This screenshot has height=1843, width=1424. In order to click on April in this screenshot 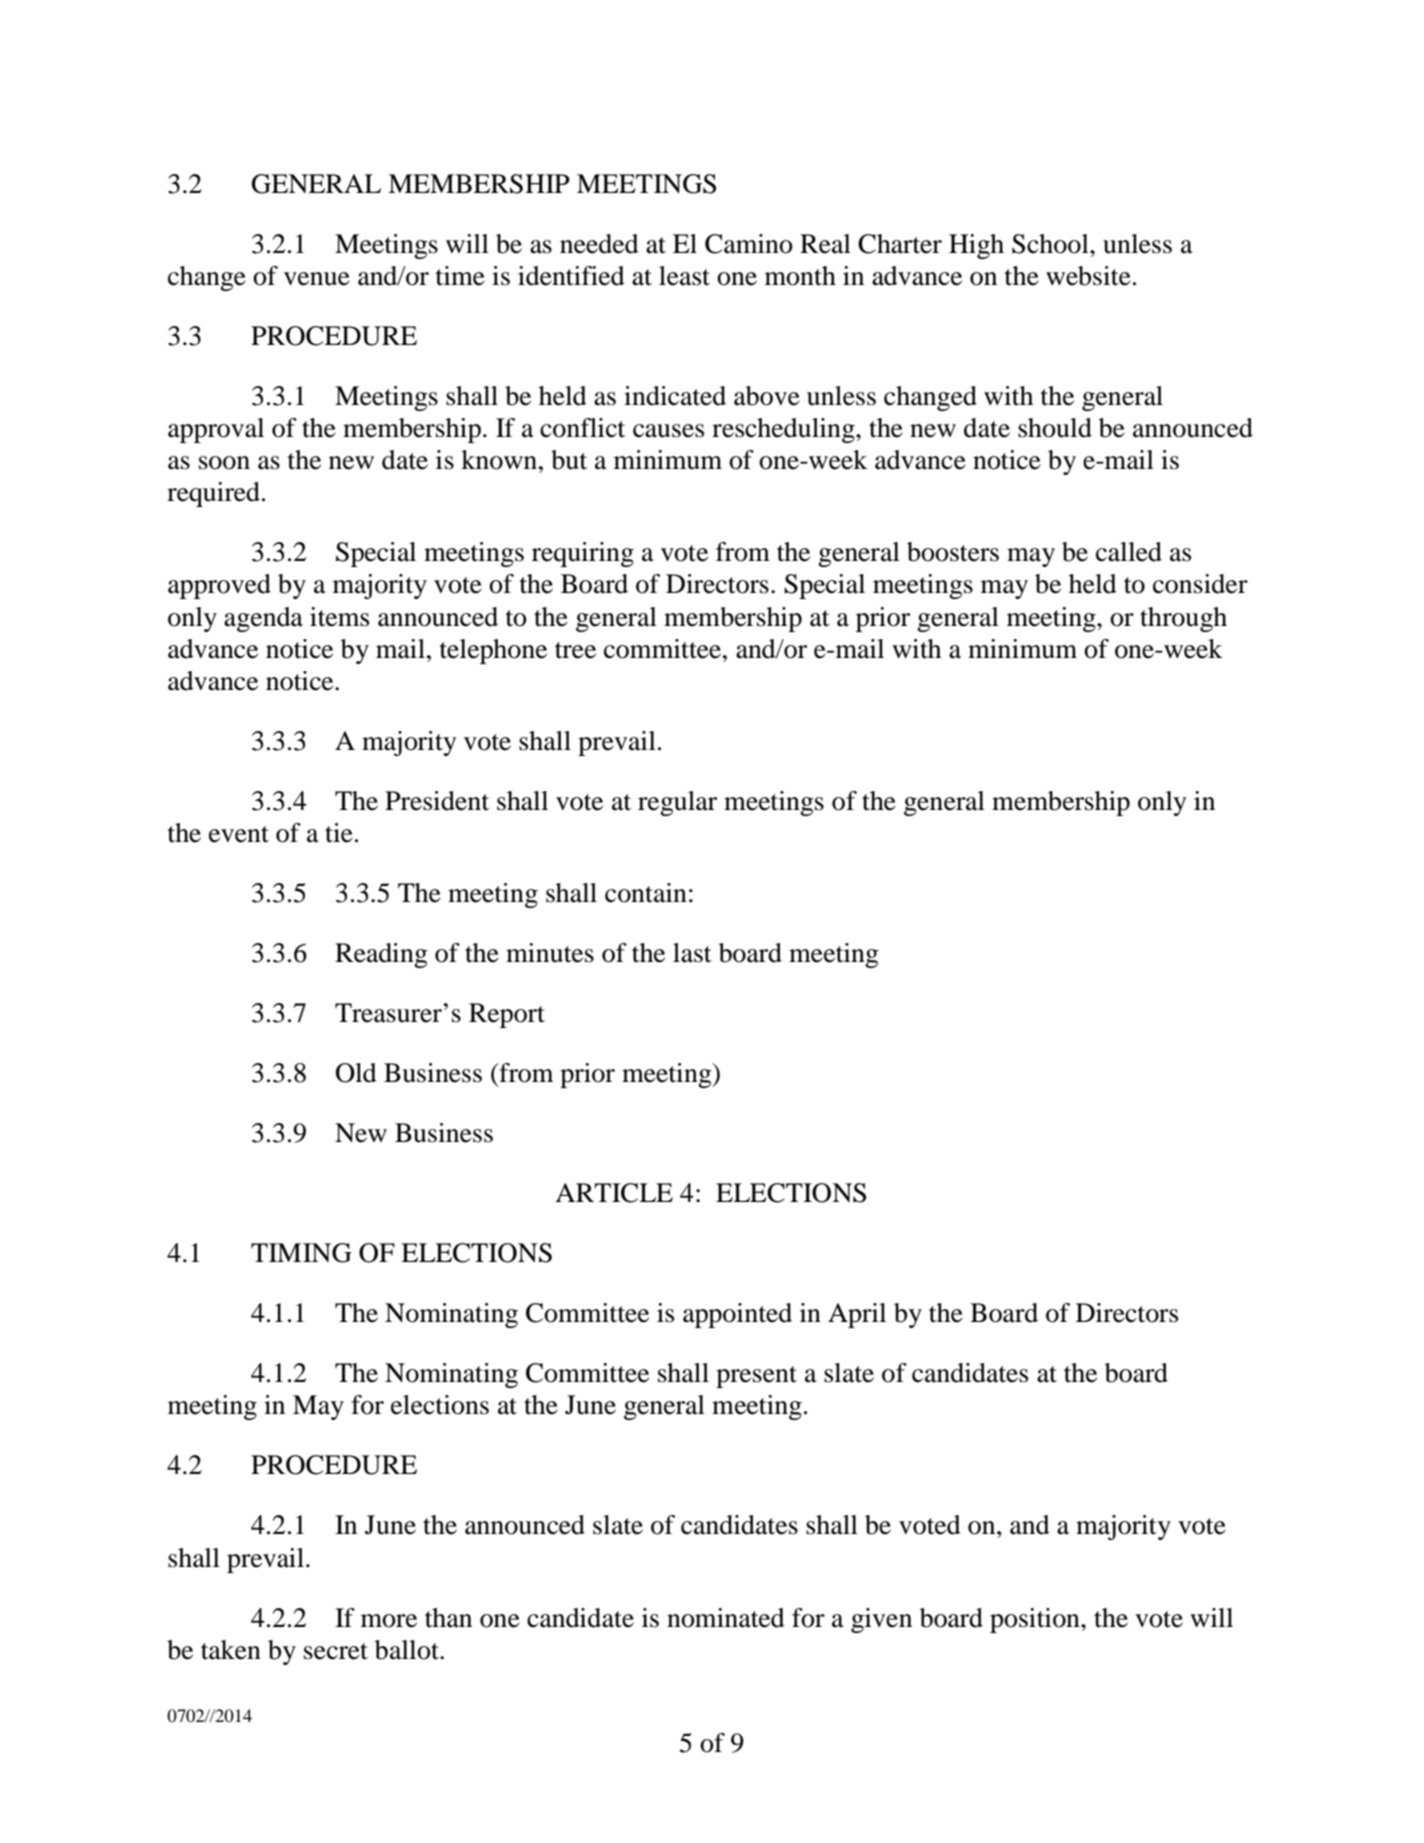, I will do `click(857, 1315)`.
